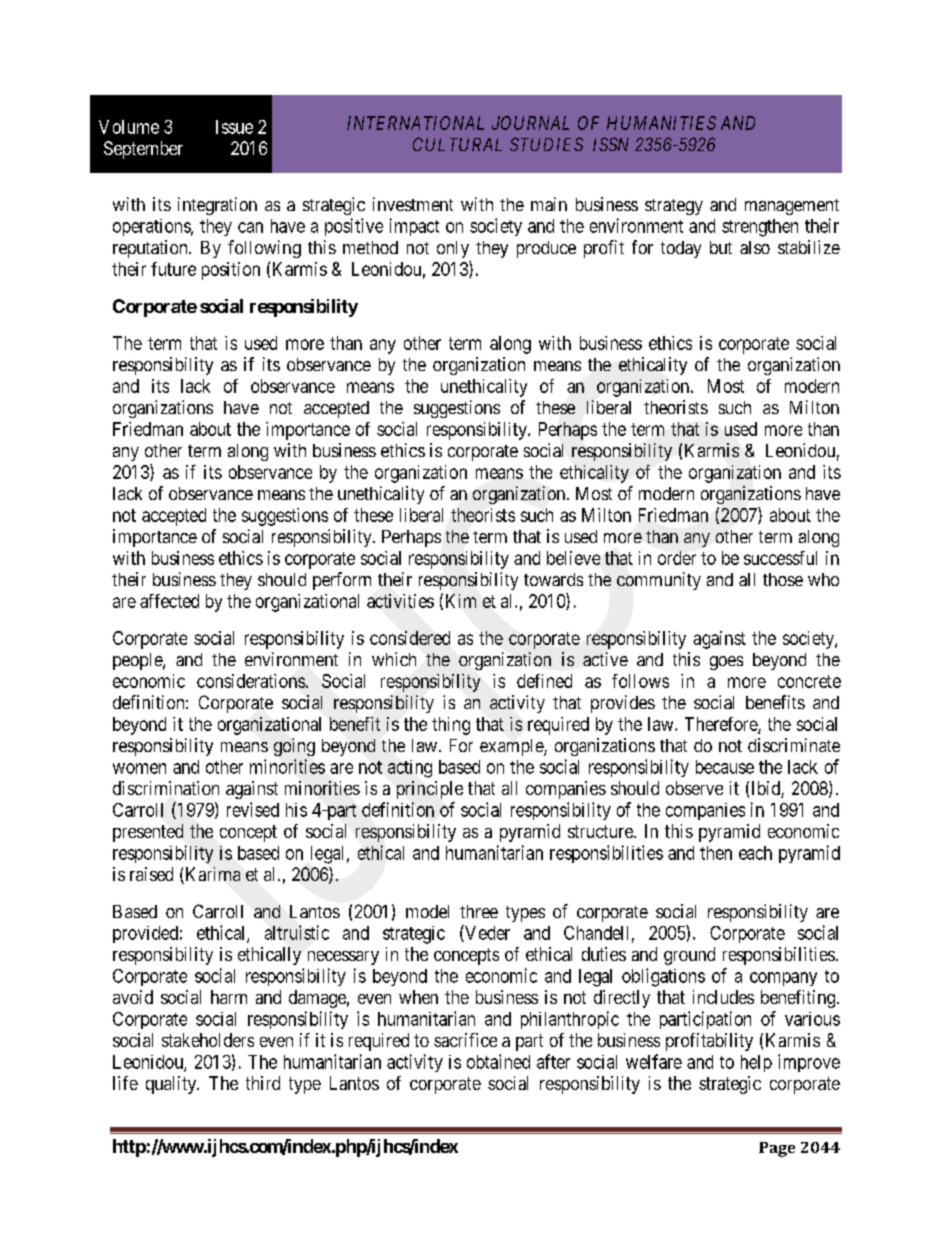 The height and width of the page is (1233, 952). I want to click on Issue, so click(234, 127).
